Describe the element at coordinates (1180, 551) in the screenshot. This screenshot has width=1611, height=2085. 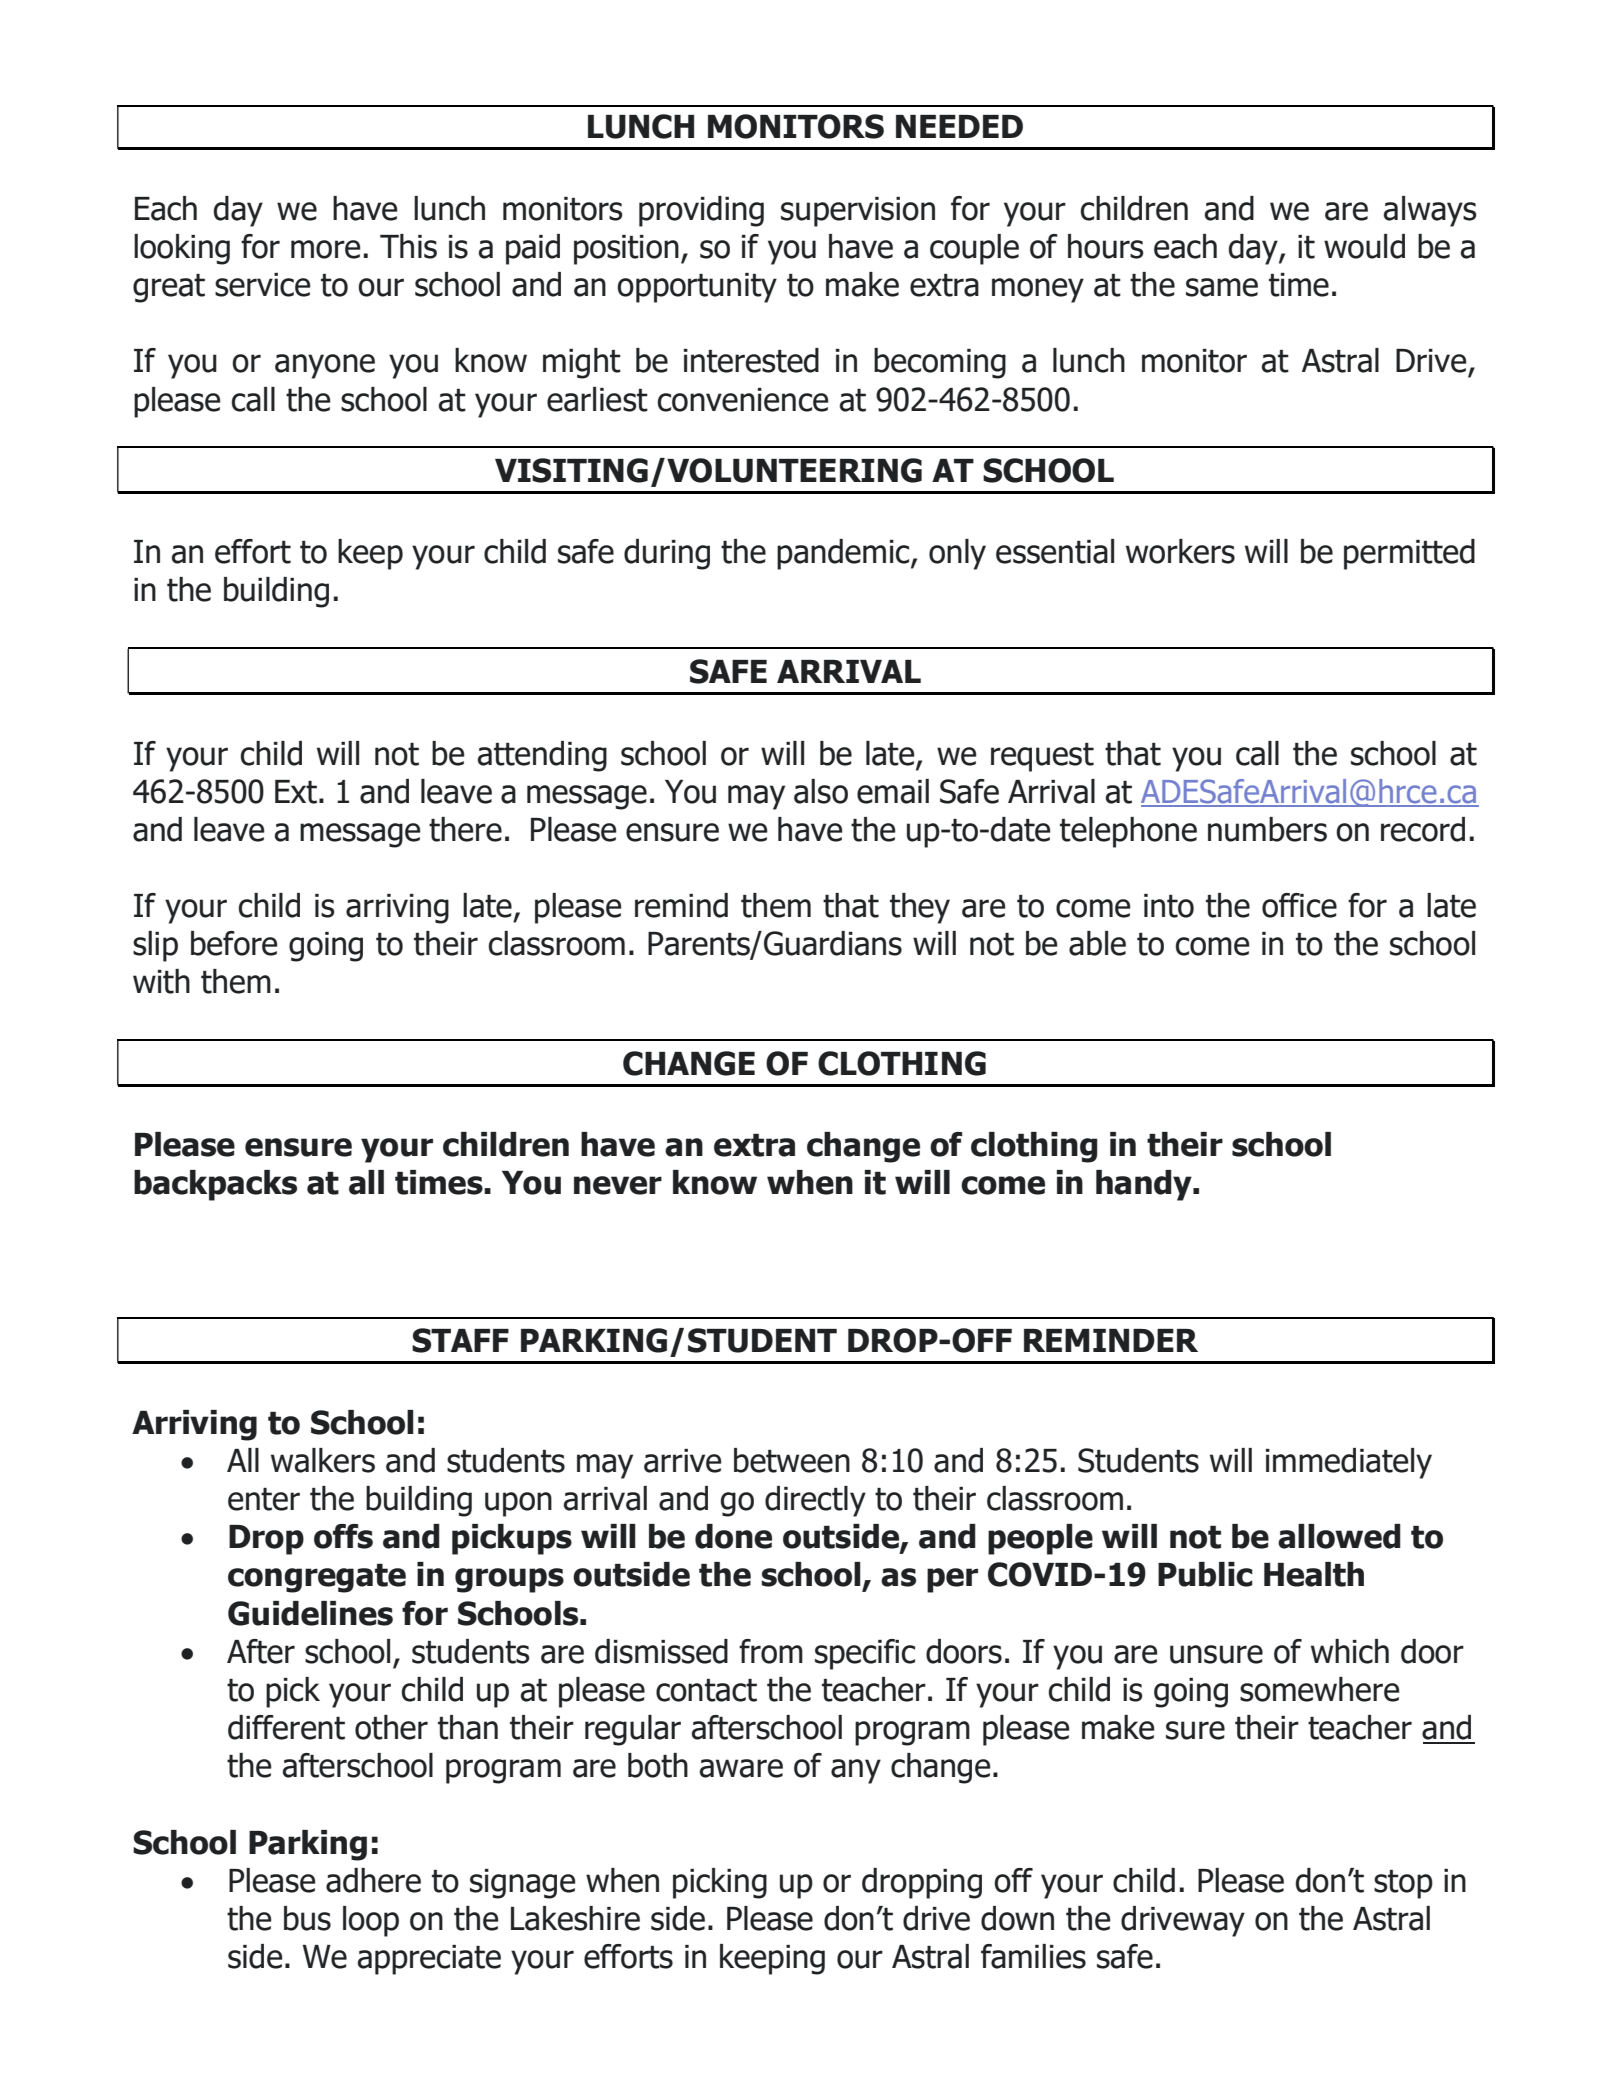
I see `workers` at that location.
